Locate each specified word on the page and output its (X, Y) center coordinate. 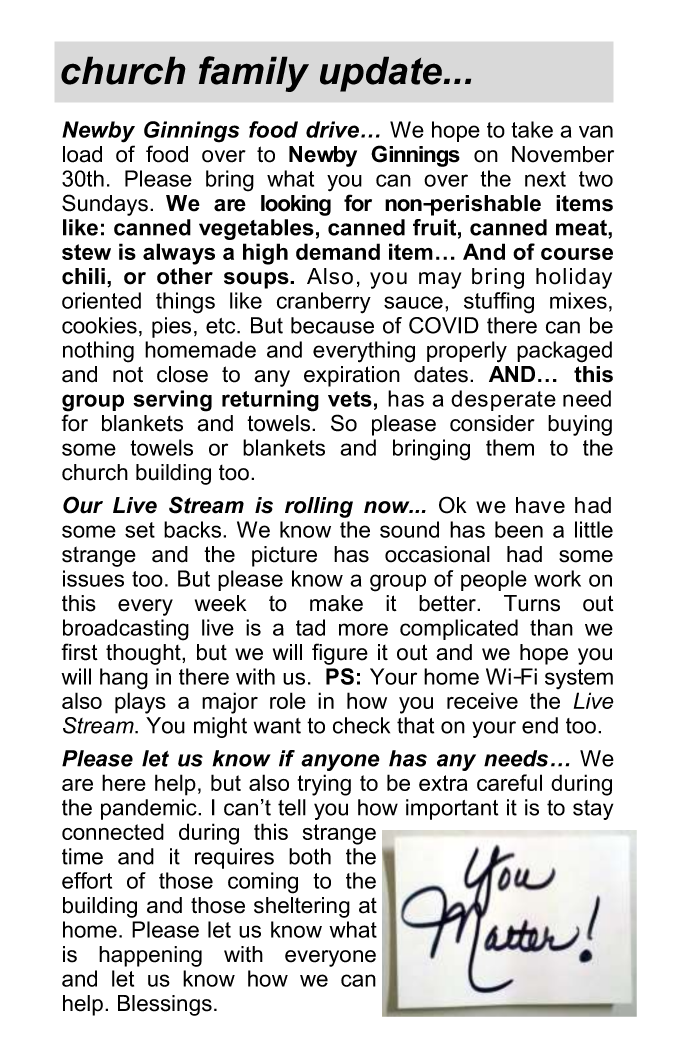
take (532, 129)
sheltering (302, 907)
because (332, 325)
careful (509, 782)
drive (334, 129)
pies (171, 327)
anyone (340, 762)
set (140, 530)
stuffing (499, 303)
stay (593, 810)
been (519, 529)
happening (150, 956)
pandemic (150, 809)
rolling (319, 507)
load (82, 154)
